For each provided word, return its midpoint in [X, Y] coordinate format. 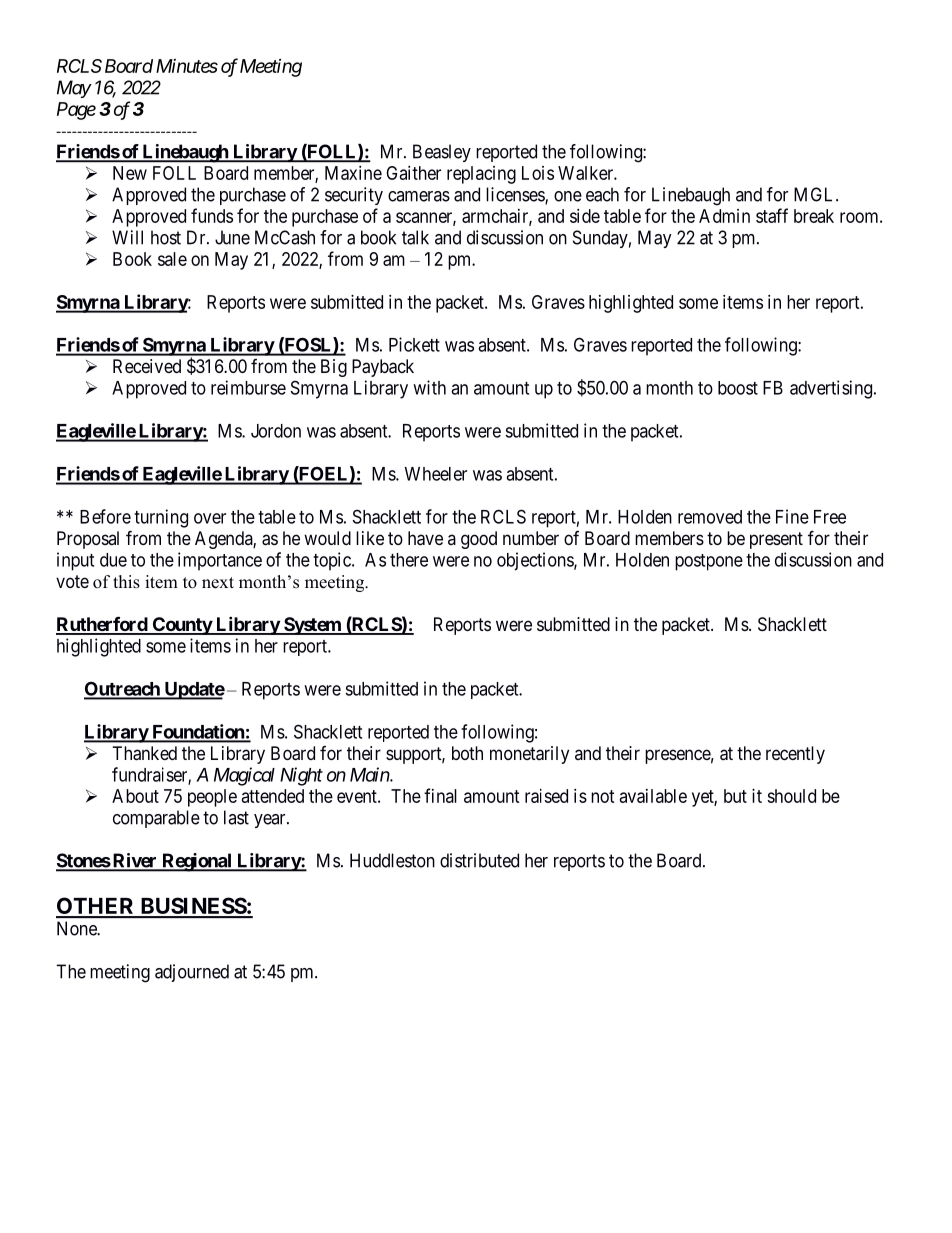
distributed [479, 860]
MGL [815, 194]
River [135, 861]
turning [161, 518]
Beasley [442, 153]
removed [710, 517]
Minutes [187, 66]
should [791, 796]
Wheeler [436, 474]
